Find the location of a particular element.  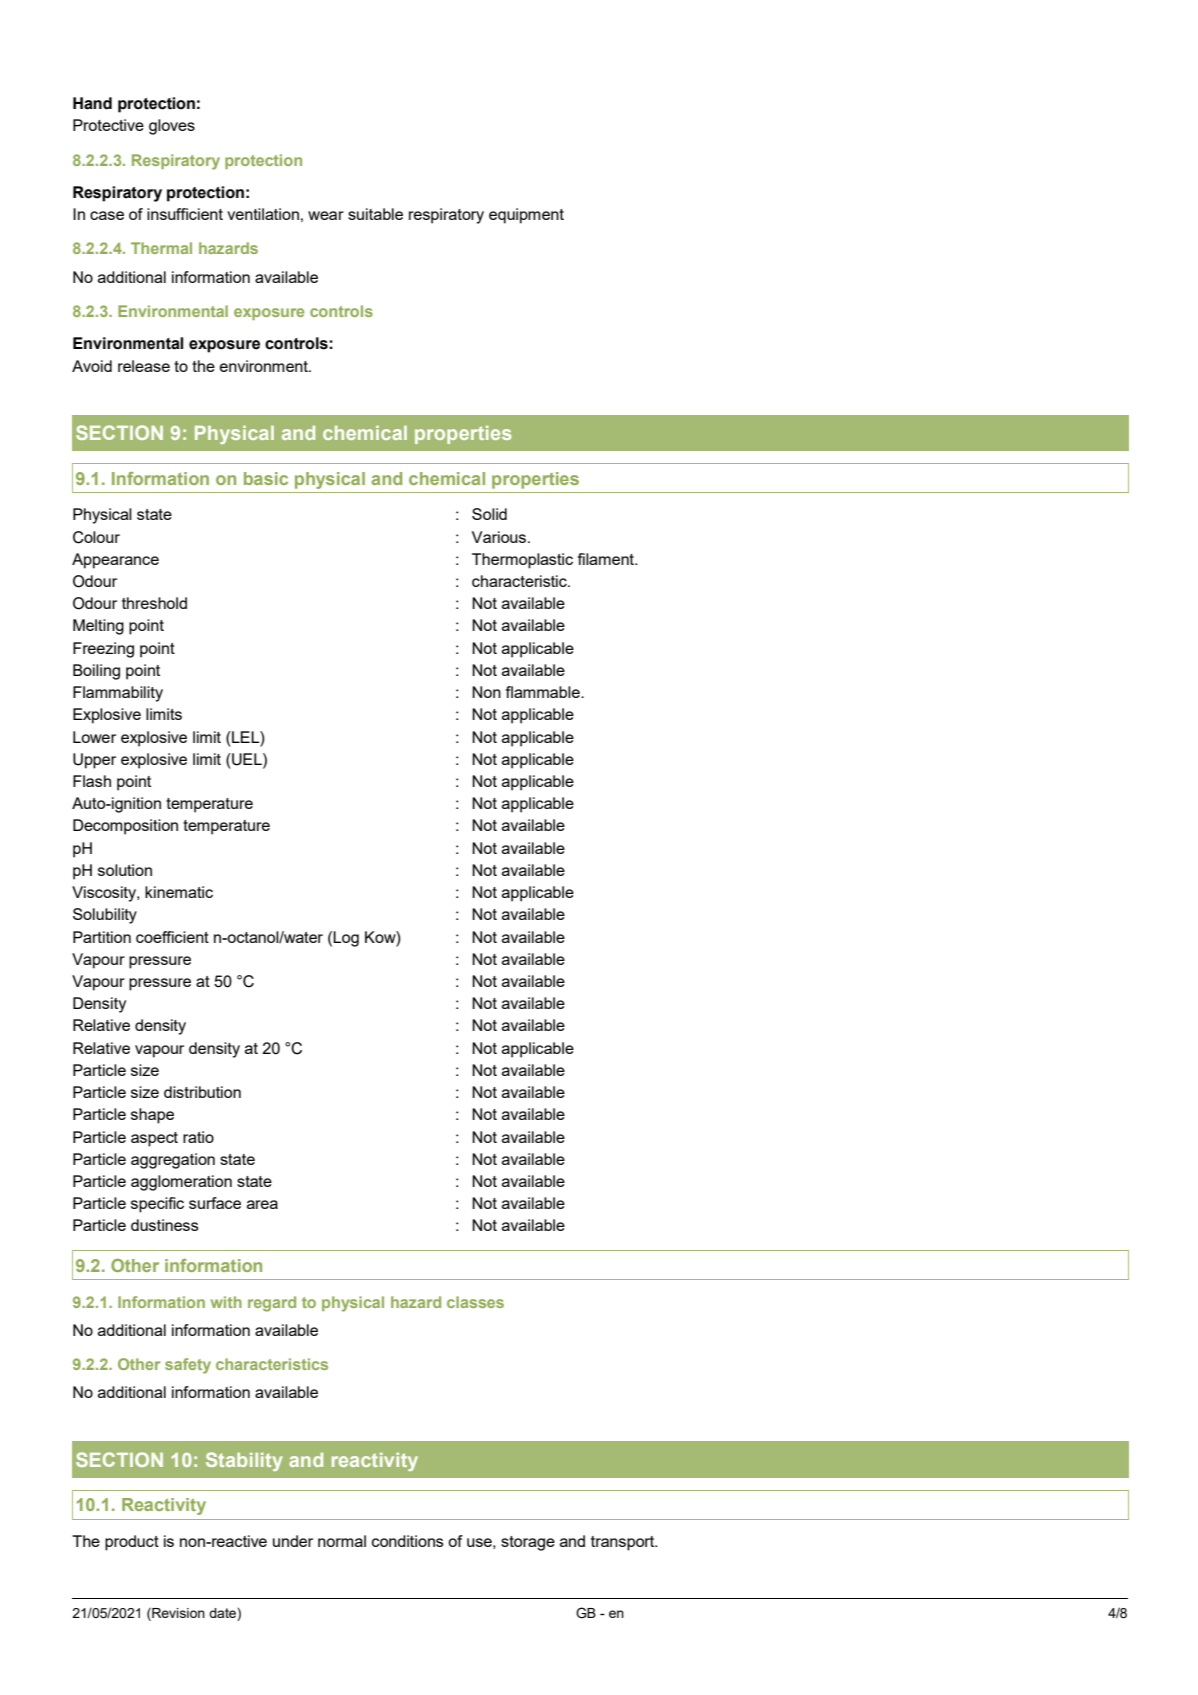

storage is located at coordinates (528, 1543).
